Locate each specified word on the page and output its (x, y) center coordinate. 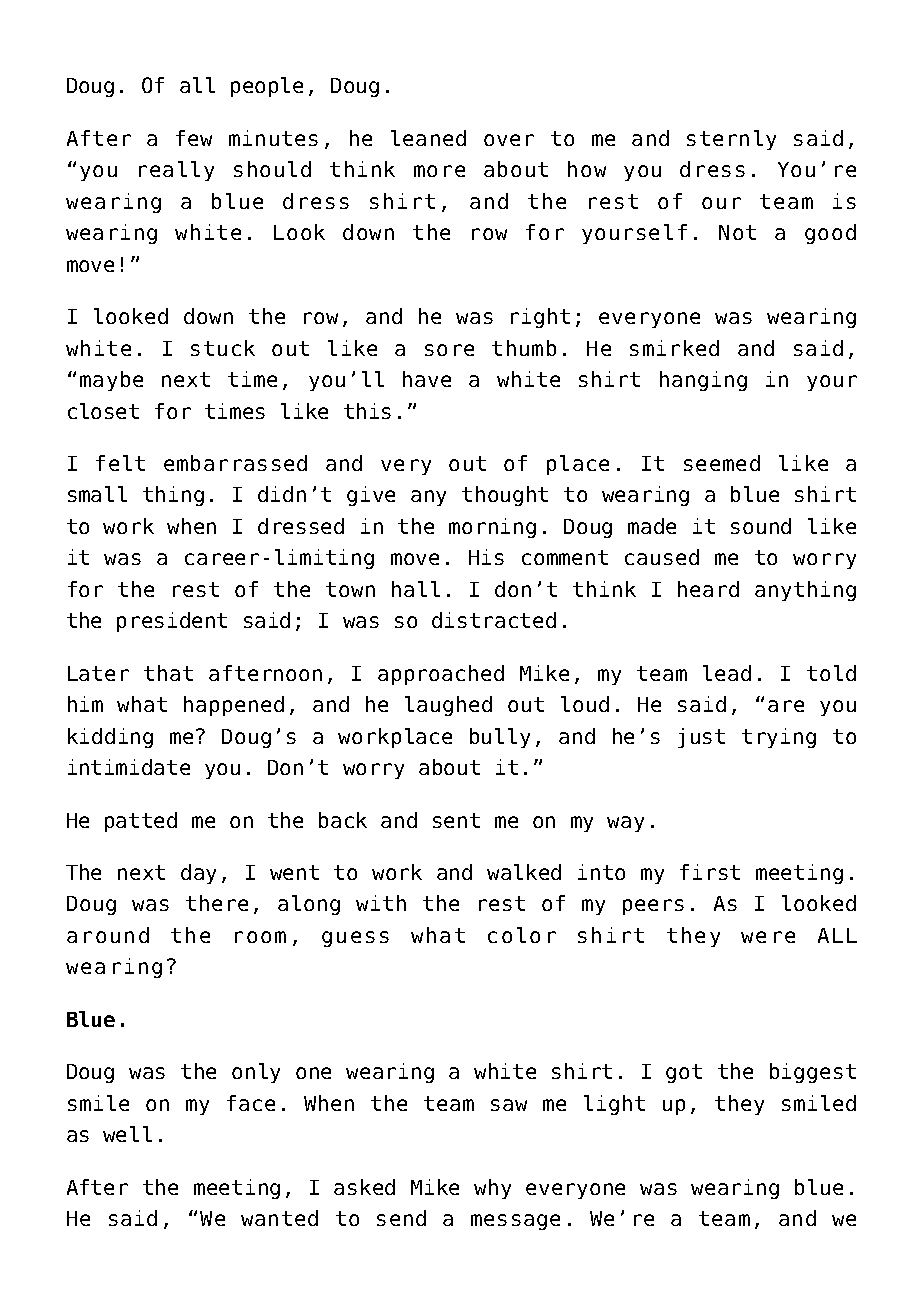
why (492, 1189)
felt (120, 463)
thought (505, 496)
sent (456, 820)
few (194, 138)
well (127, 1134)
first (710, 872)
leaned (428, 138)
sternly (731, 140)
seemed (722, 463)
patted (141, 822)
